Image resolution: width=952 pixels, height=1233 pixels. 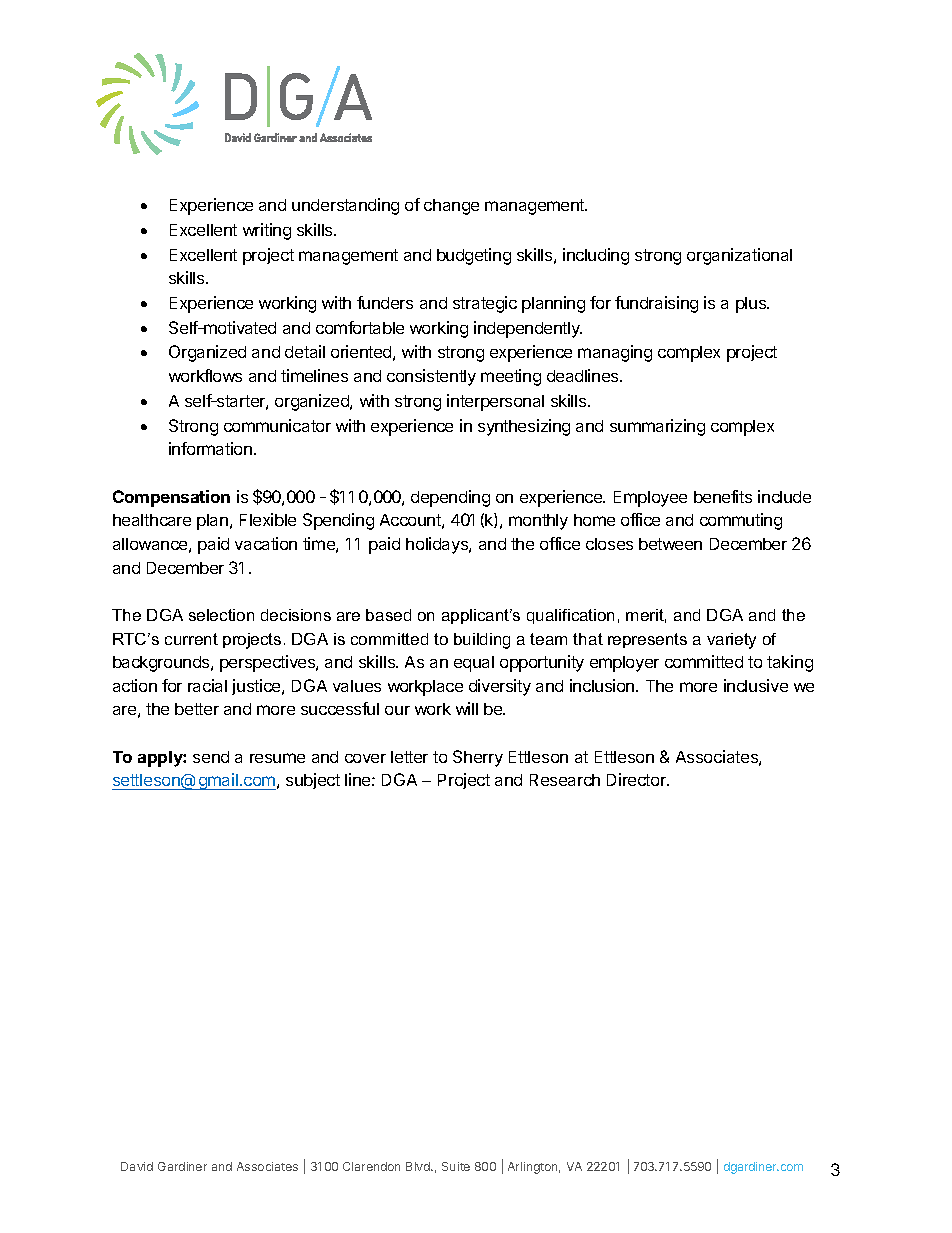 I want to click on organizational, so click(x=739, y=256).
